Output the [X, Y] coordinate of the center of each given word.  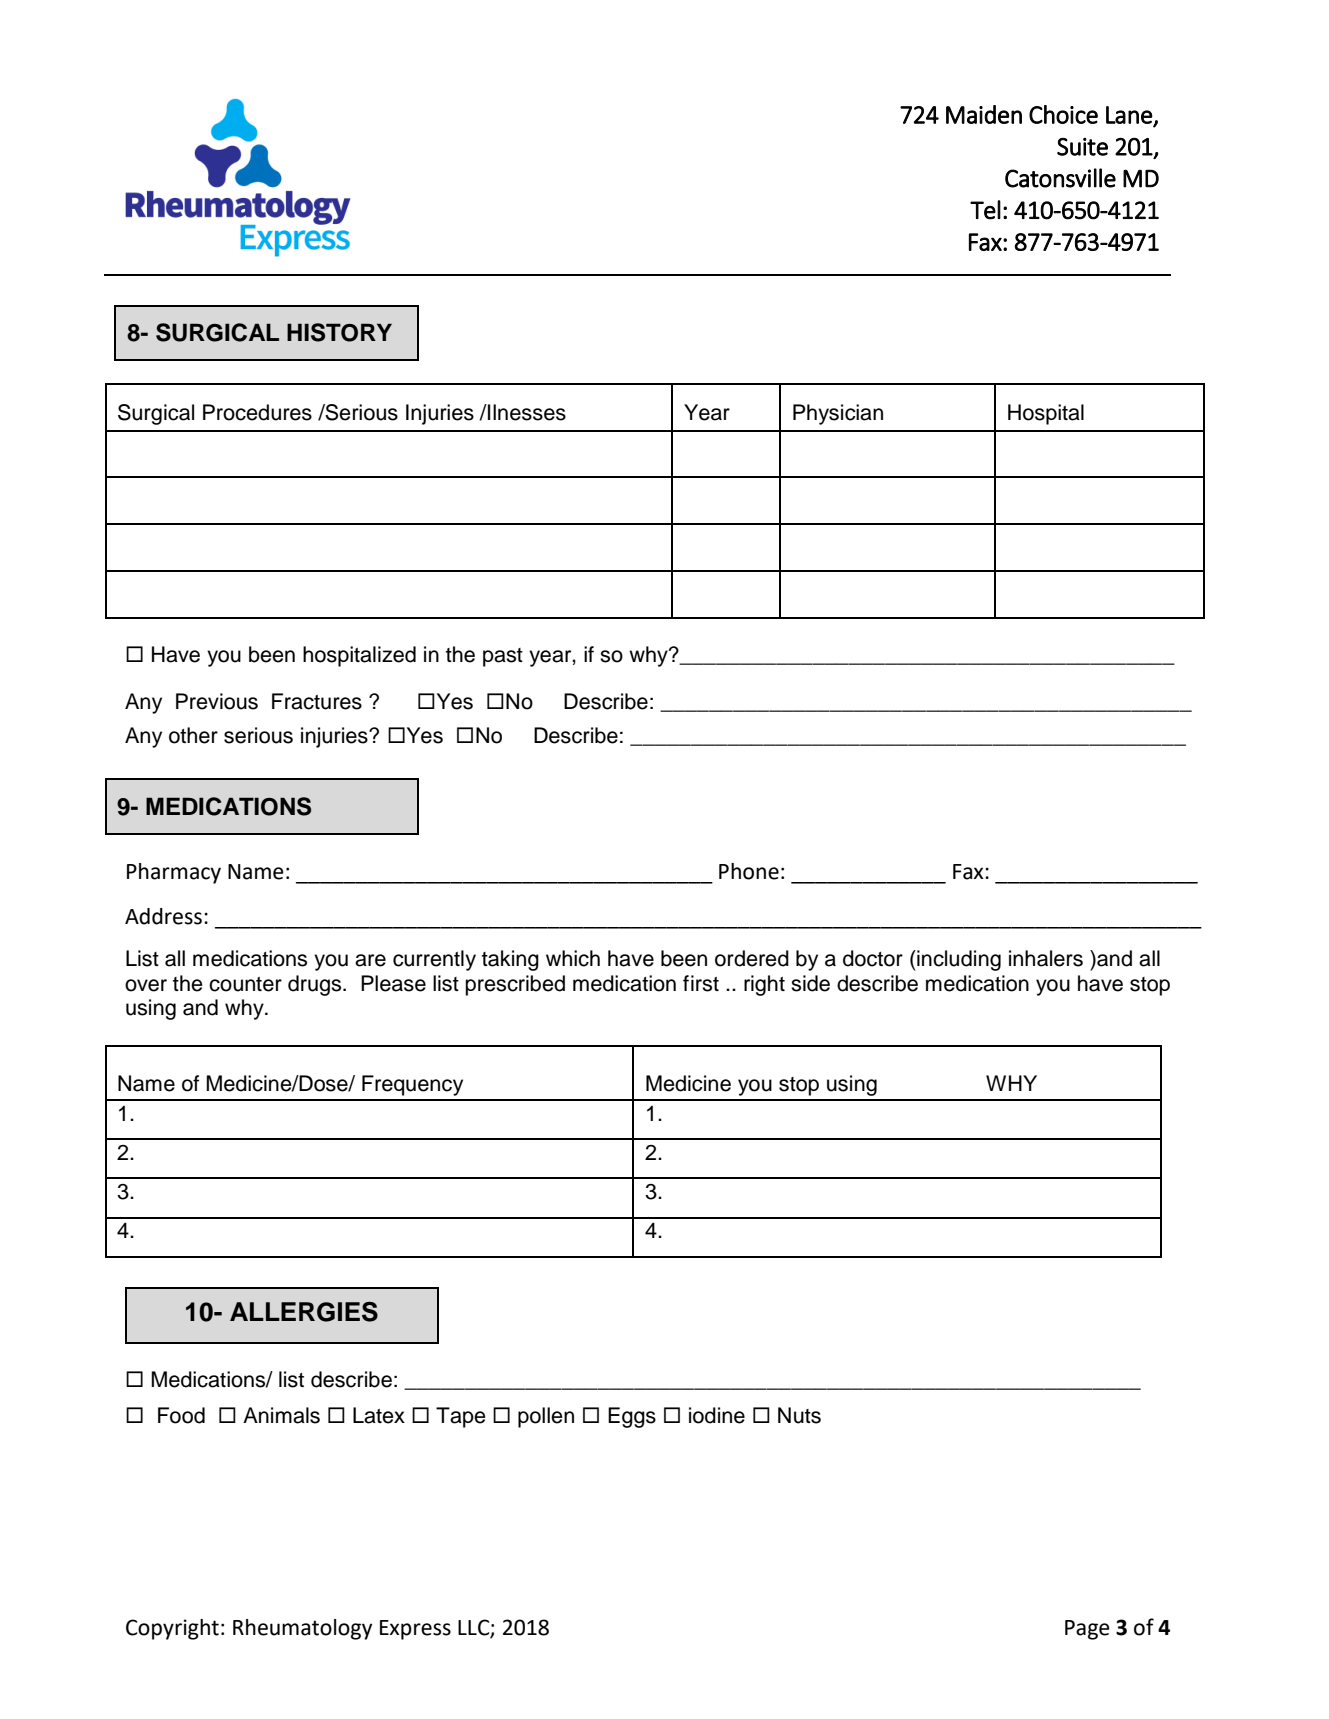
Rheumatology [302, 1629]
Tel [985, 210]
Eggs [632, 1417]
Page [1087, 1630]
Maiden [984, 114]
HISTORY [339, 332]
